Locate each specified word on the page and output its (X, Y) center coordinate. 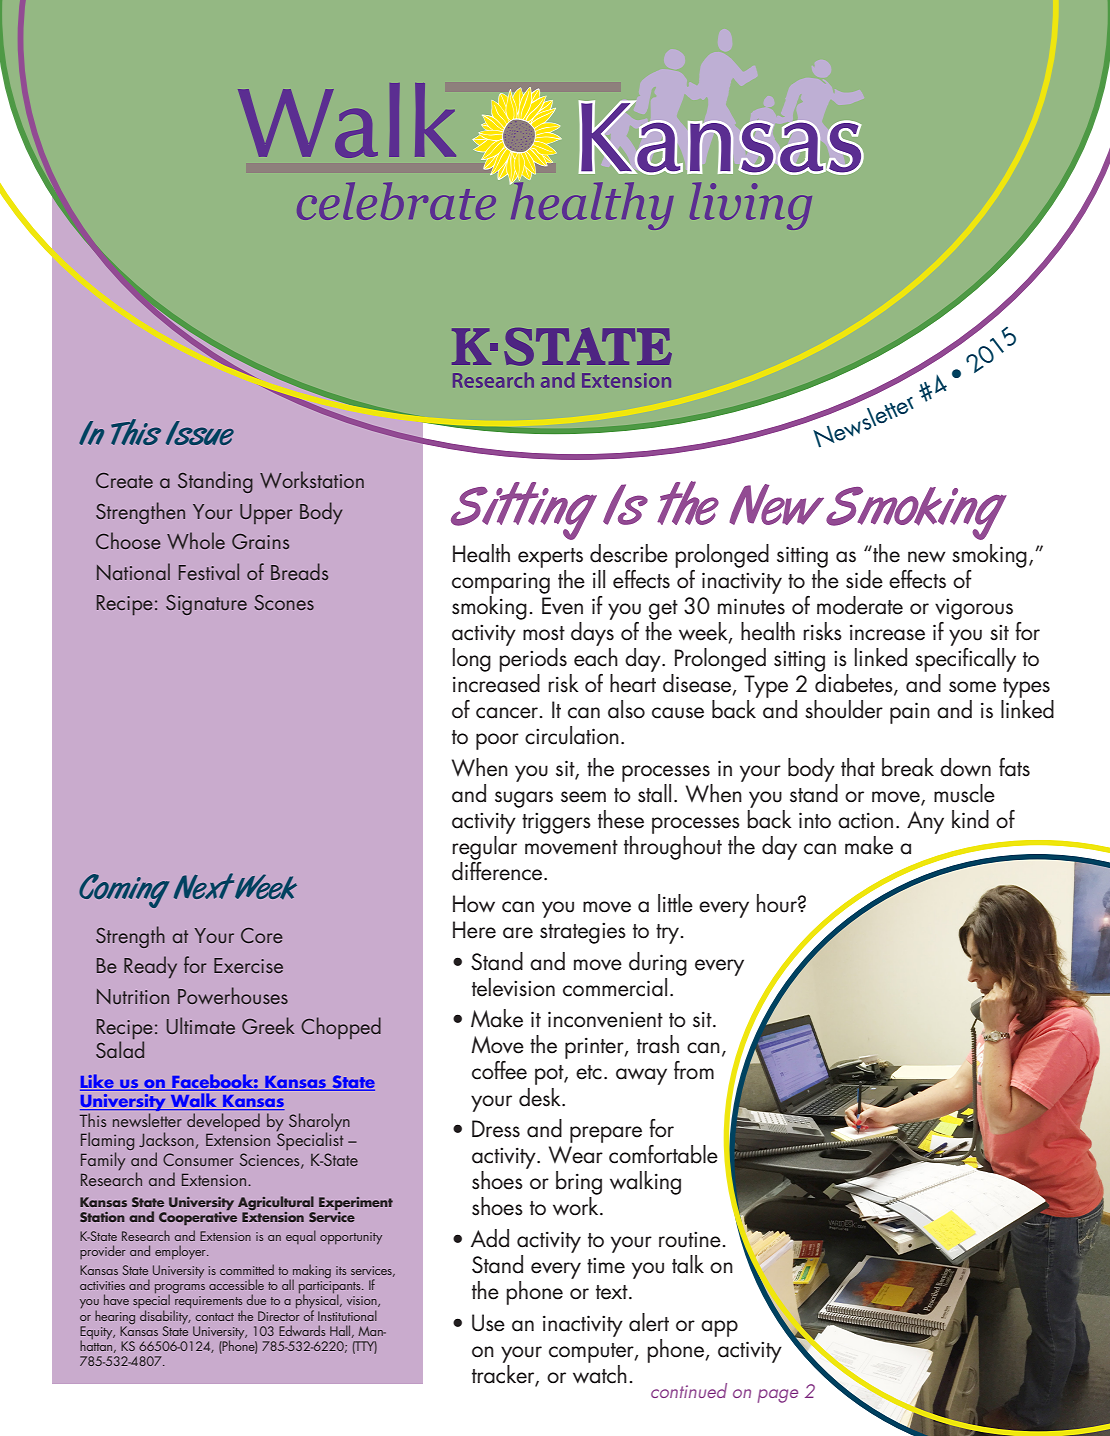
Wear (576, 1155)
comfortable (663, 1154)
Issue (200, 433)
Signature (206, 605)
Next (205, 886)
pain (910, 713)
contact (214, 1317)
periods (533, 660)
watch (600, 1374)
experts (550, 558)
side (864, 579)
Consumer (198, 1159)
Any (925, 822)
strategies (583, 933)
